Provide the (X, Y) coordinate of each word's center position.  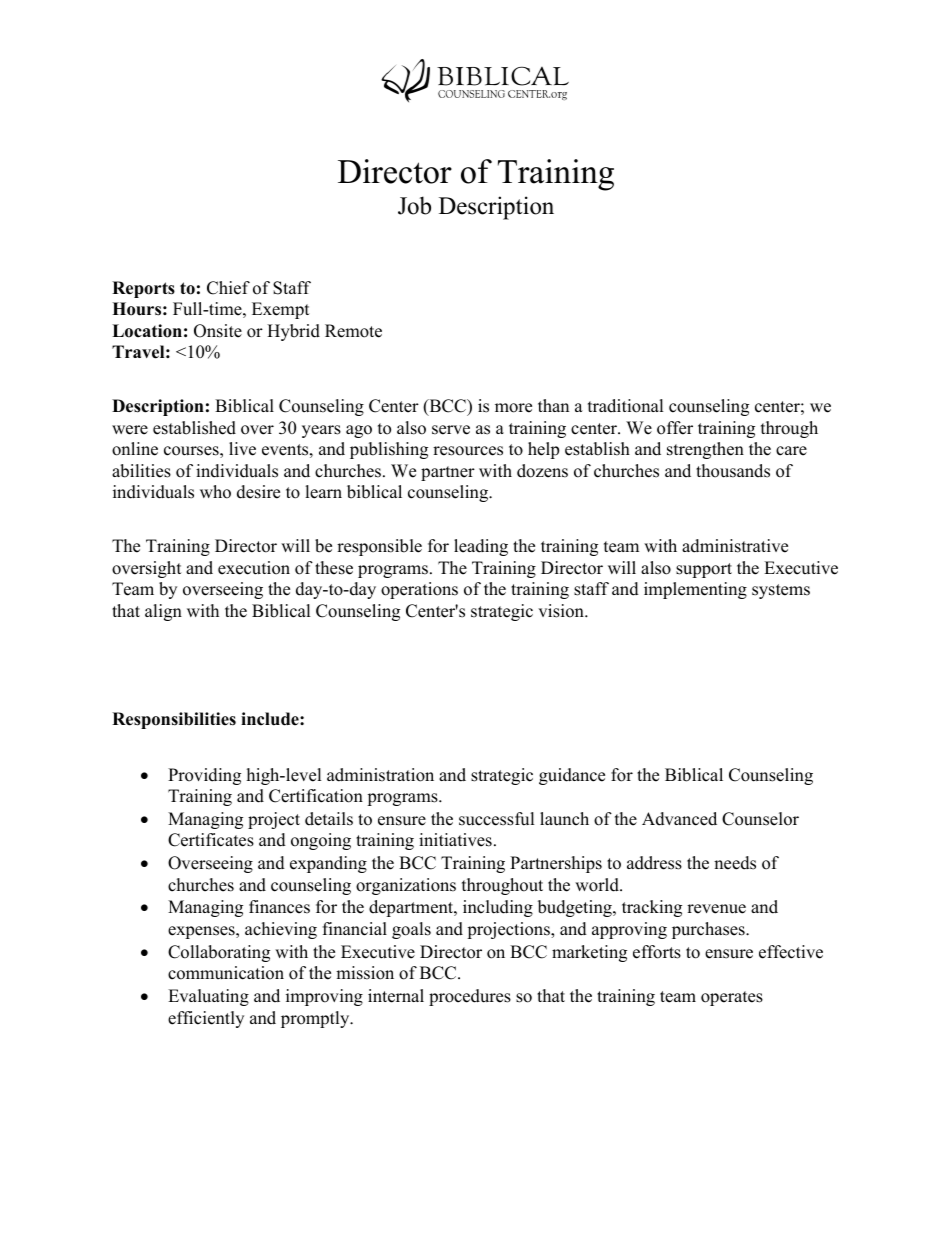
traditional (626, 406)
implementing (695, 590)
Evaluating (208, 997)
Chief (228, 288)
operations (419, 590)
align (163, 612)
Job (414, 205)
